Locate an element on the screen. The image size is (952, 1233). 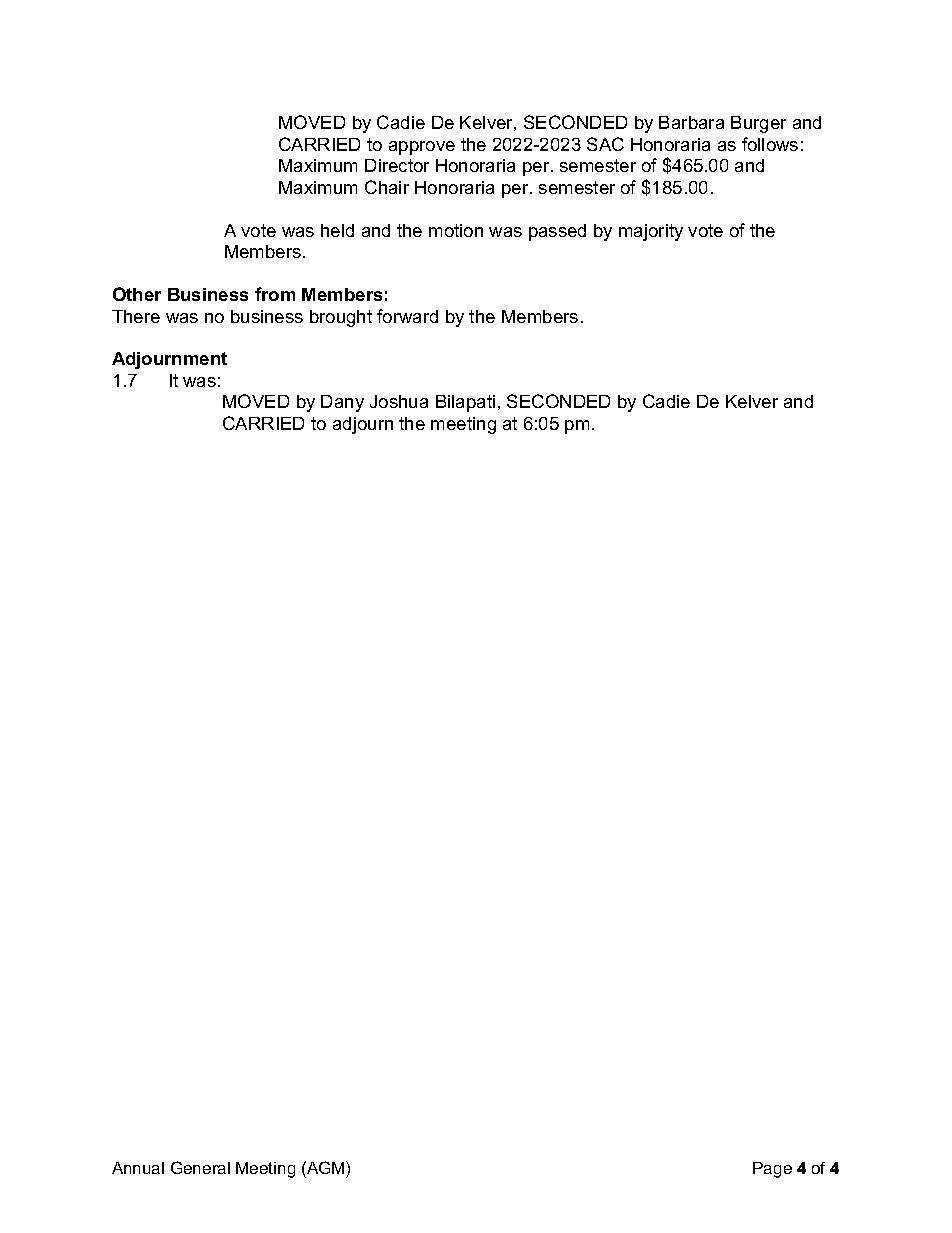
majority is located at coordinates (651, 232).
